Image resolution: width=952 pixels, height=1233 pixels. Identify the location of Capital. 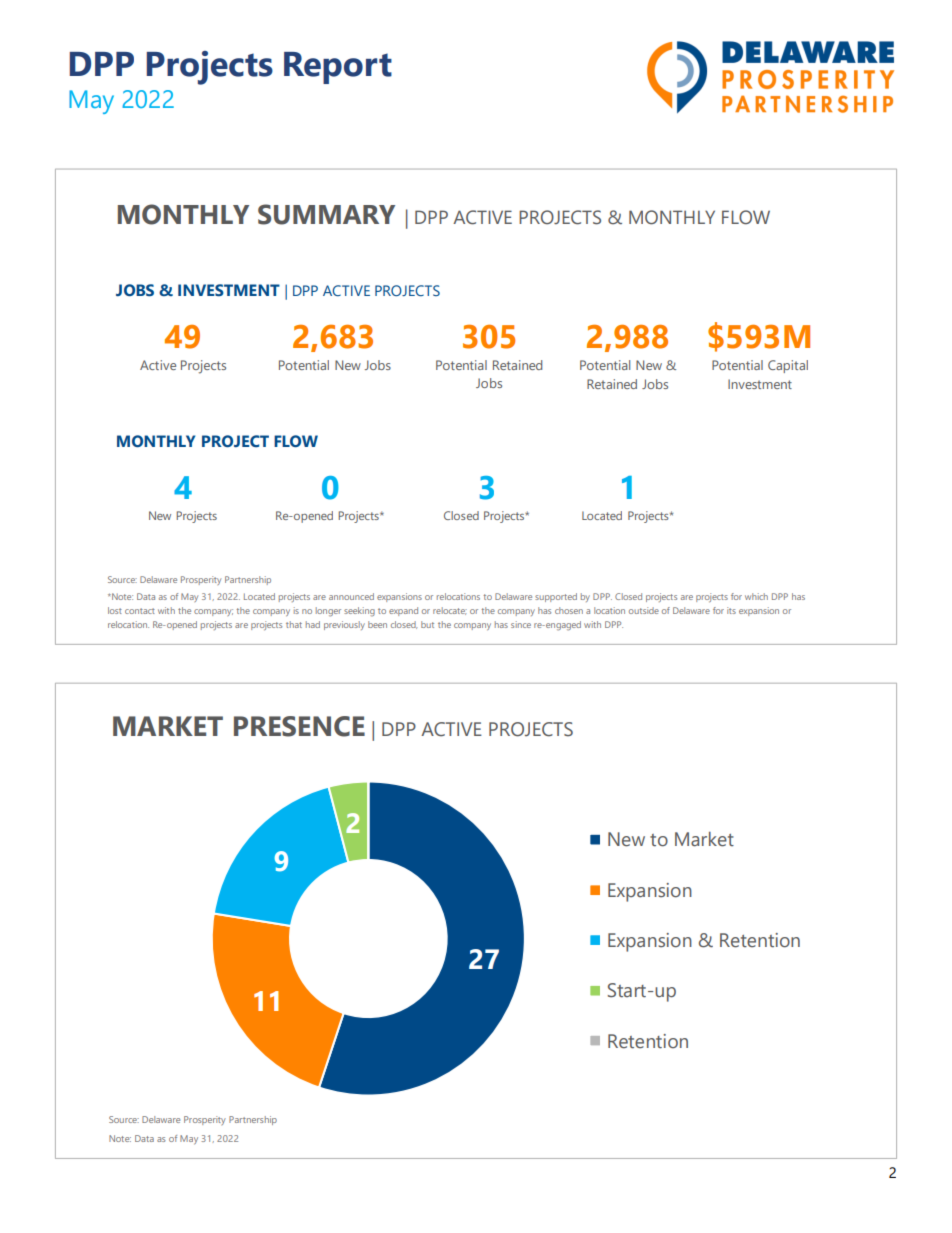
(788, 366).
